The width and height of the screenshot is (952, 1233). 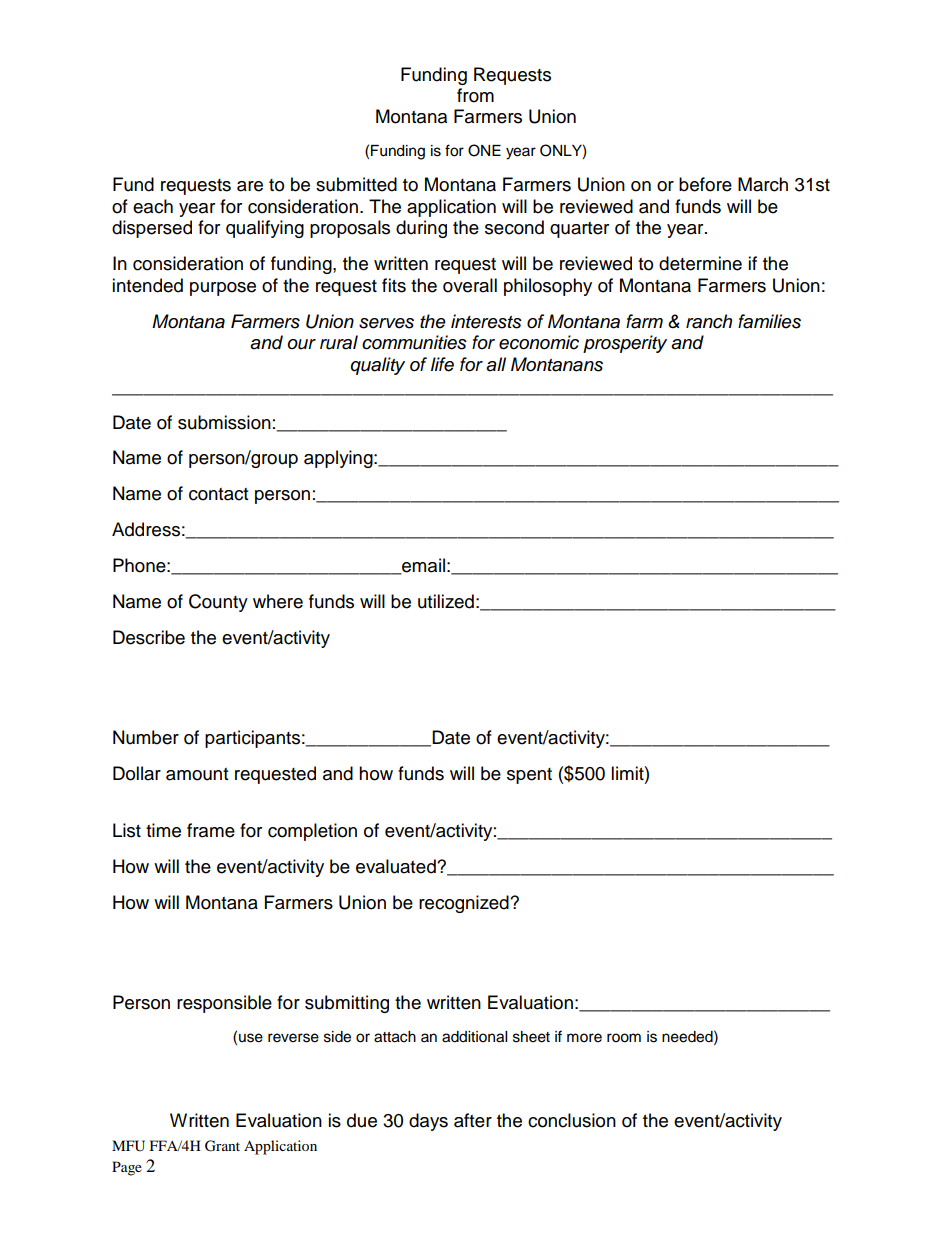 What do you see at coordinates (211, 830) in the screenshot?
I see `frame` at bounding box center [211, 830].
